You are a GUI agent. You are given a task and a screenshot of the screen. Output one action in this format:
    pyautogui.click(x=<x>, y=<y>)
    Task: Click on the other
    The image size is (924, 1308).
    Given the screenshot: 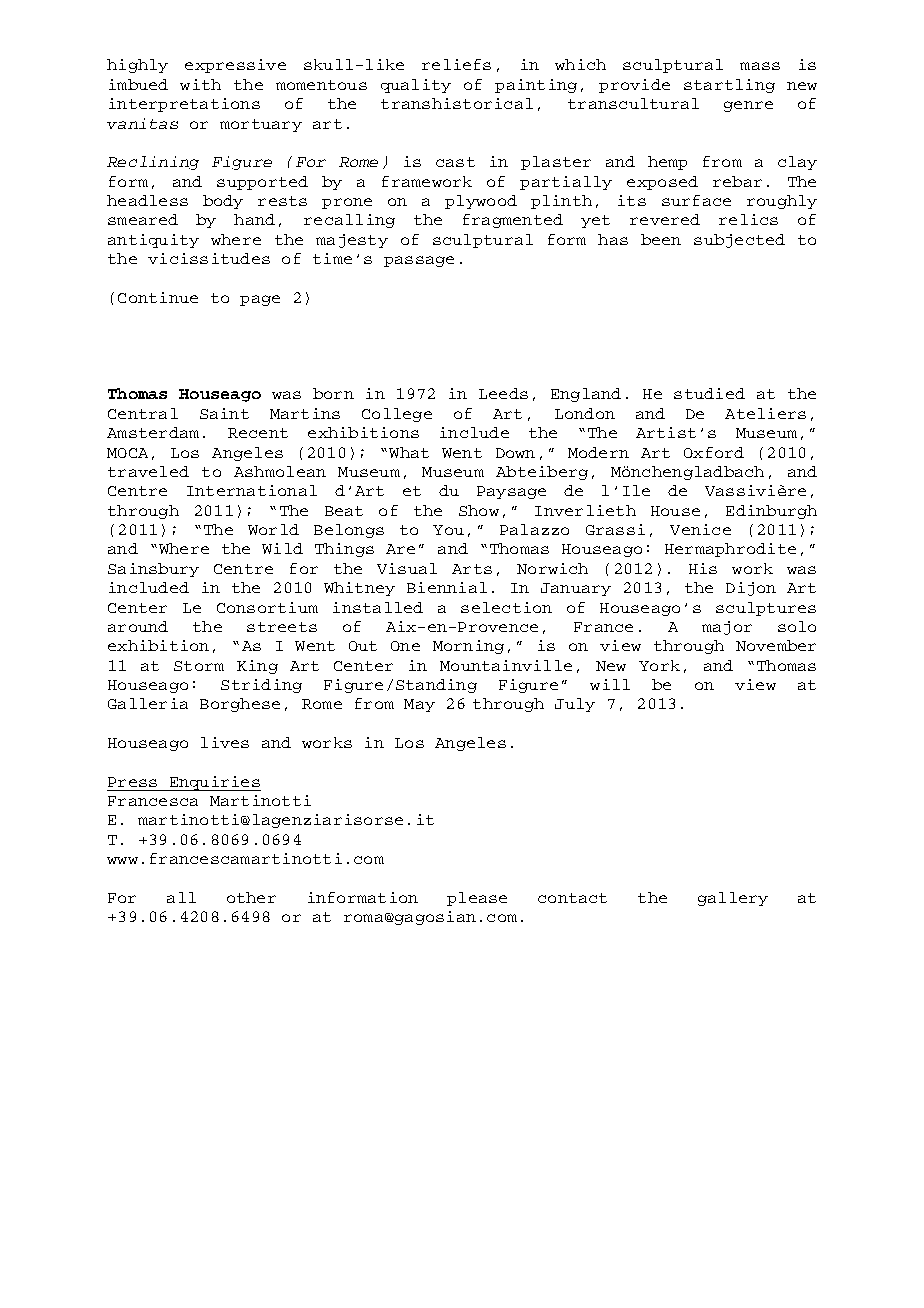 What is the action you would take?
    pyautogui.click(x=251, y=897)
